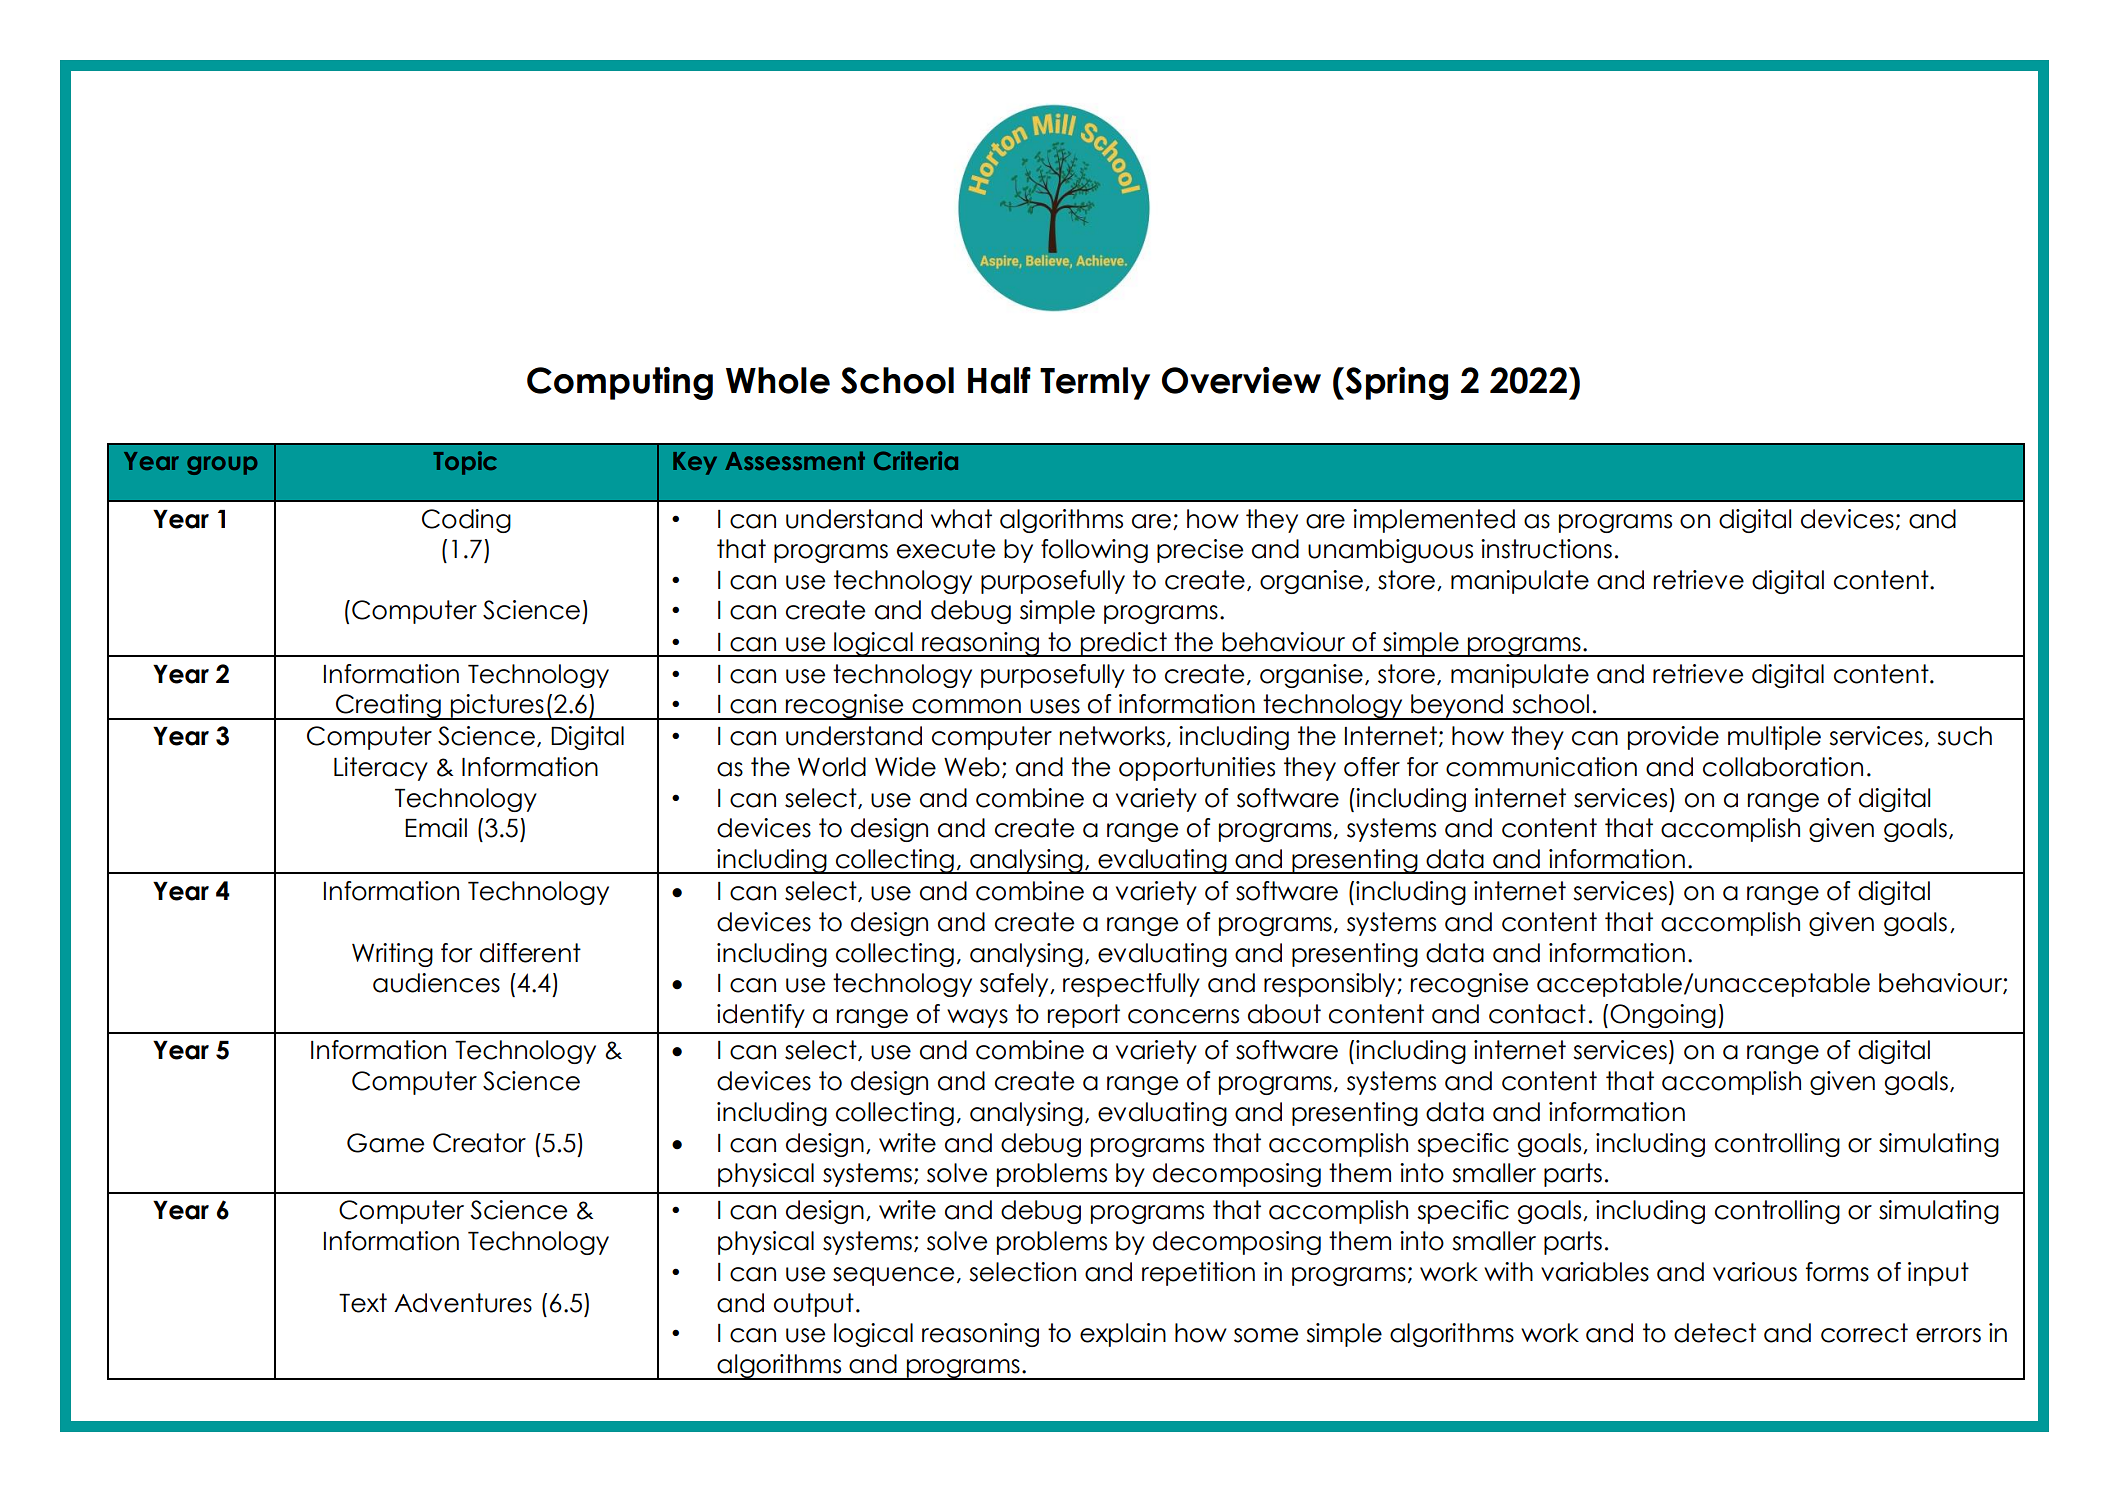 The width and height of the document is (2108, 1491). What do you see at coordinates (1395, 383) in the document?
I see `Spring` at bounding box center [1395, 383].
